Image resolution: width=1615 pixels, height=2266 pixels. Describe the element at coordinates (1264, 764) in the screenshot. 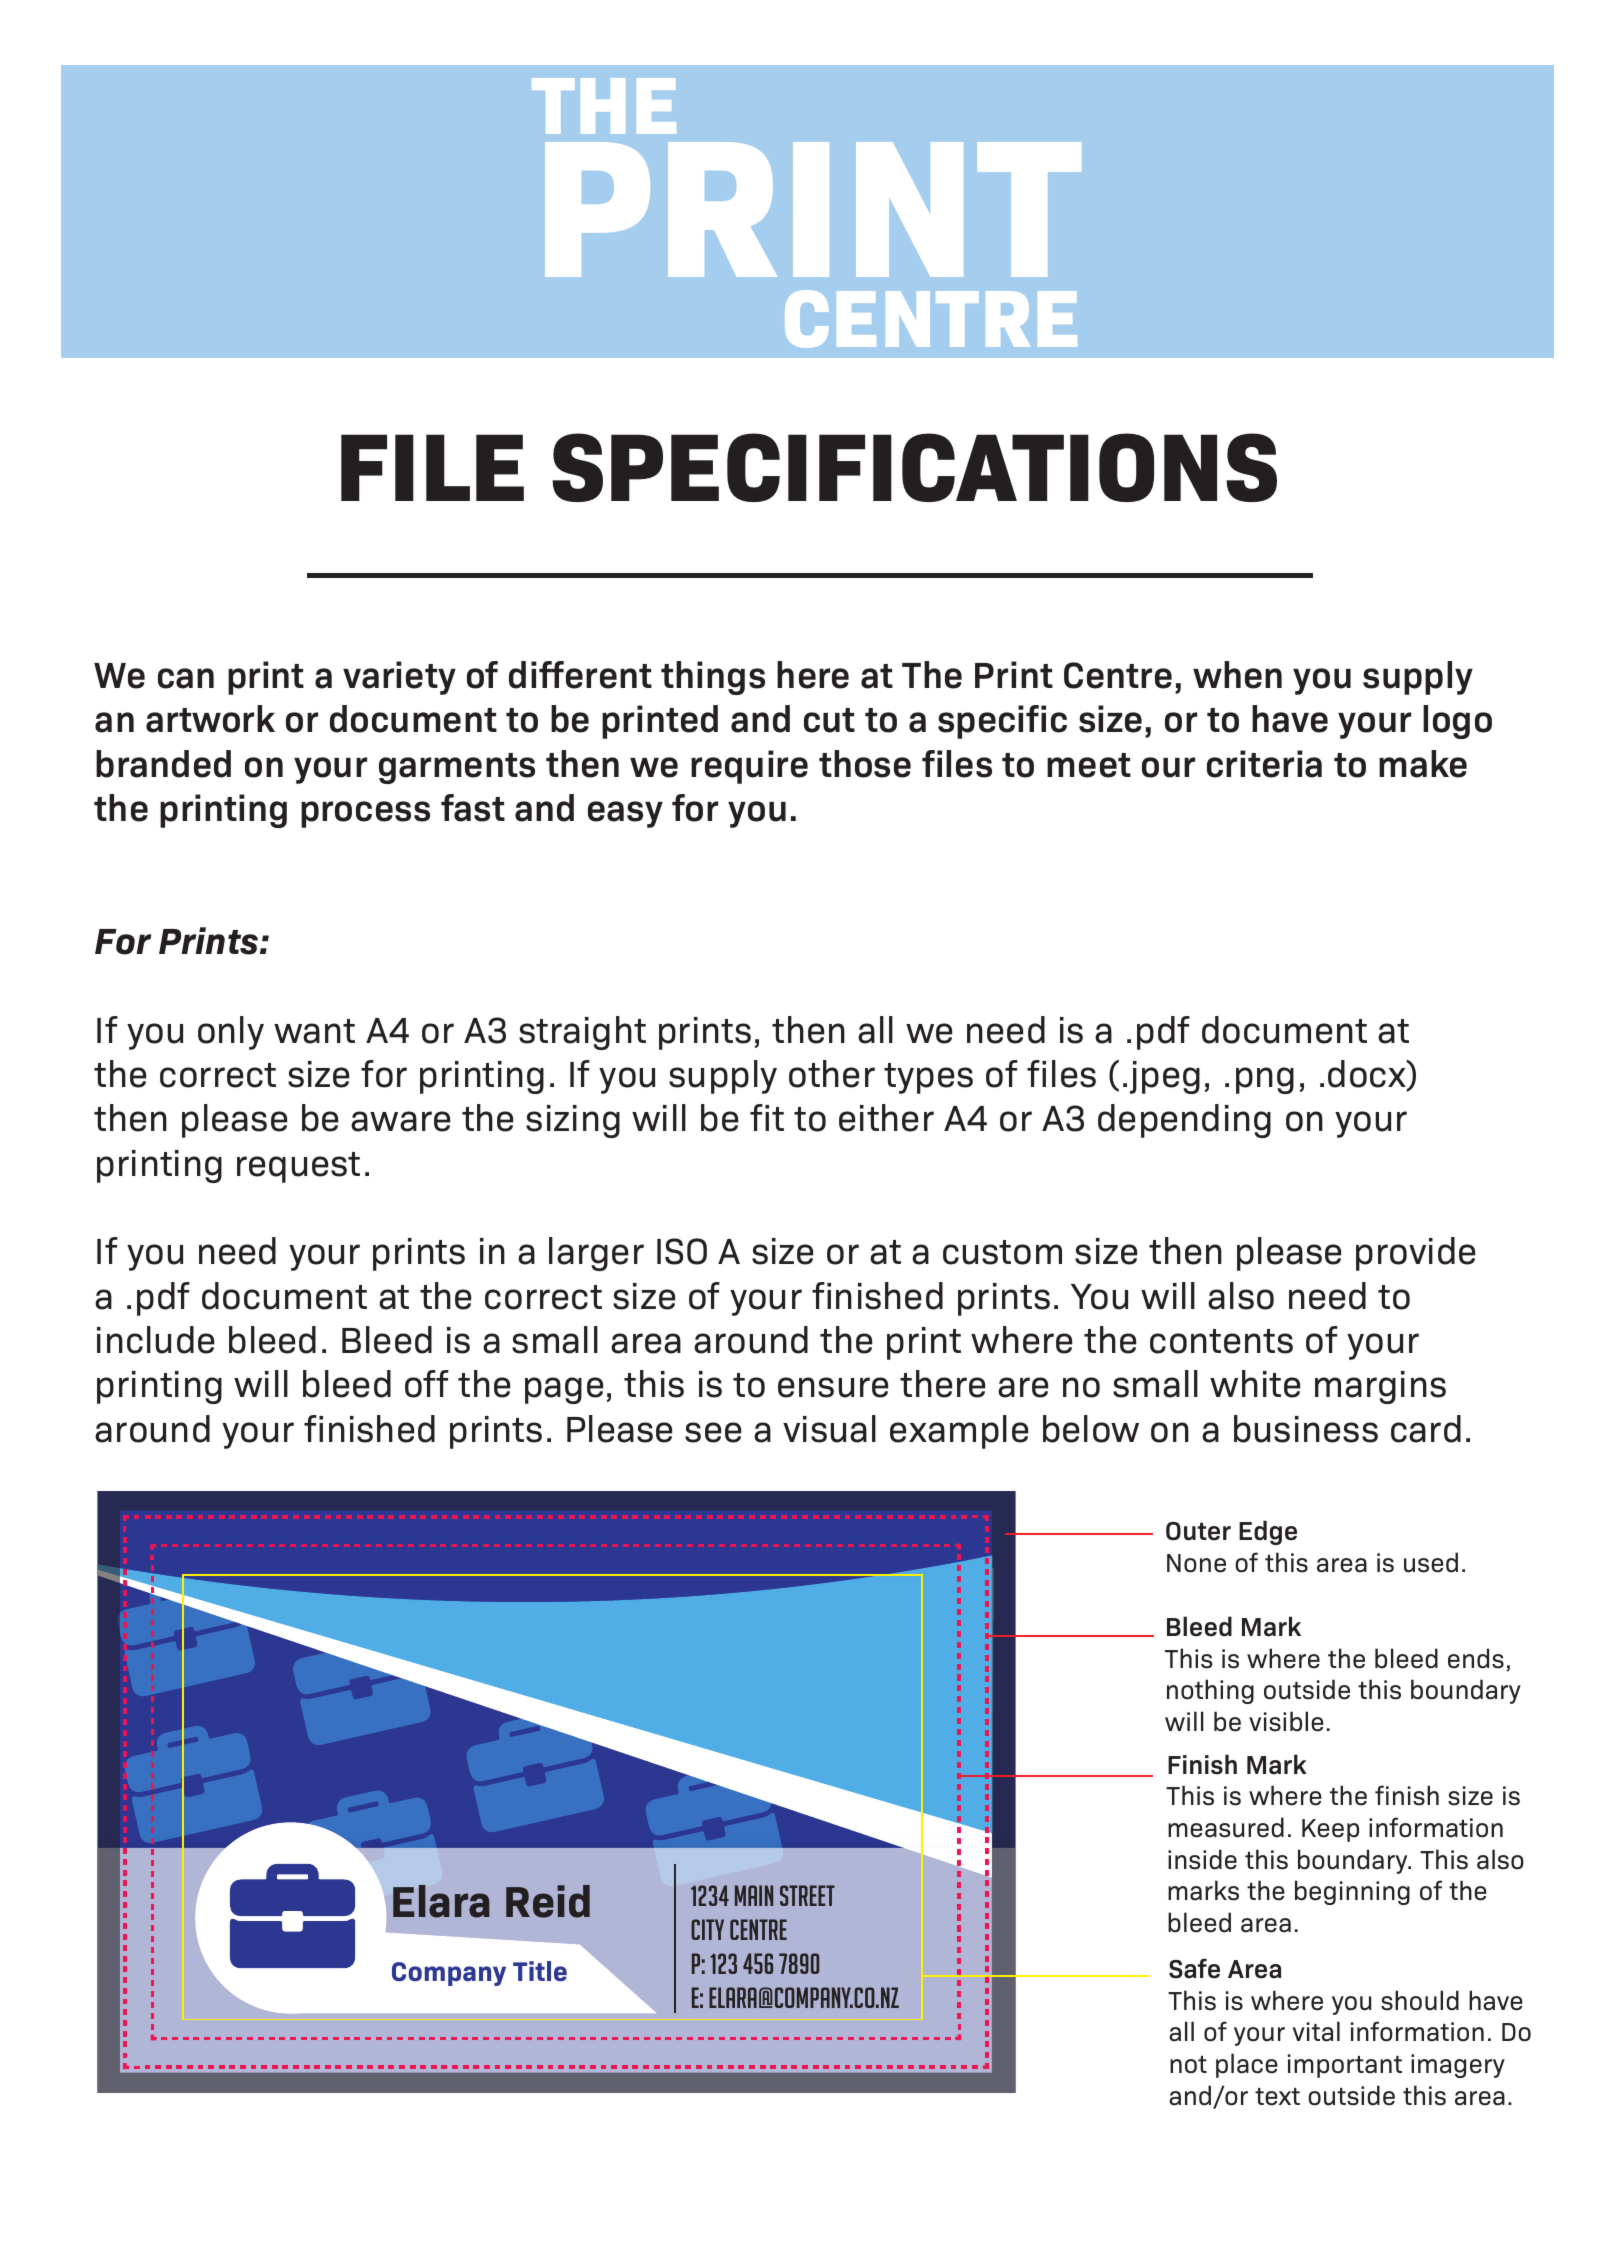

I see `criteria` at that location.
